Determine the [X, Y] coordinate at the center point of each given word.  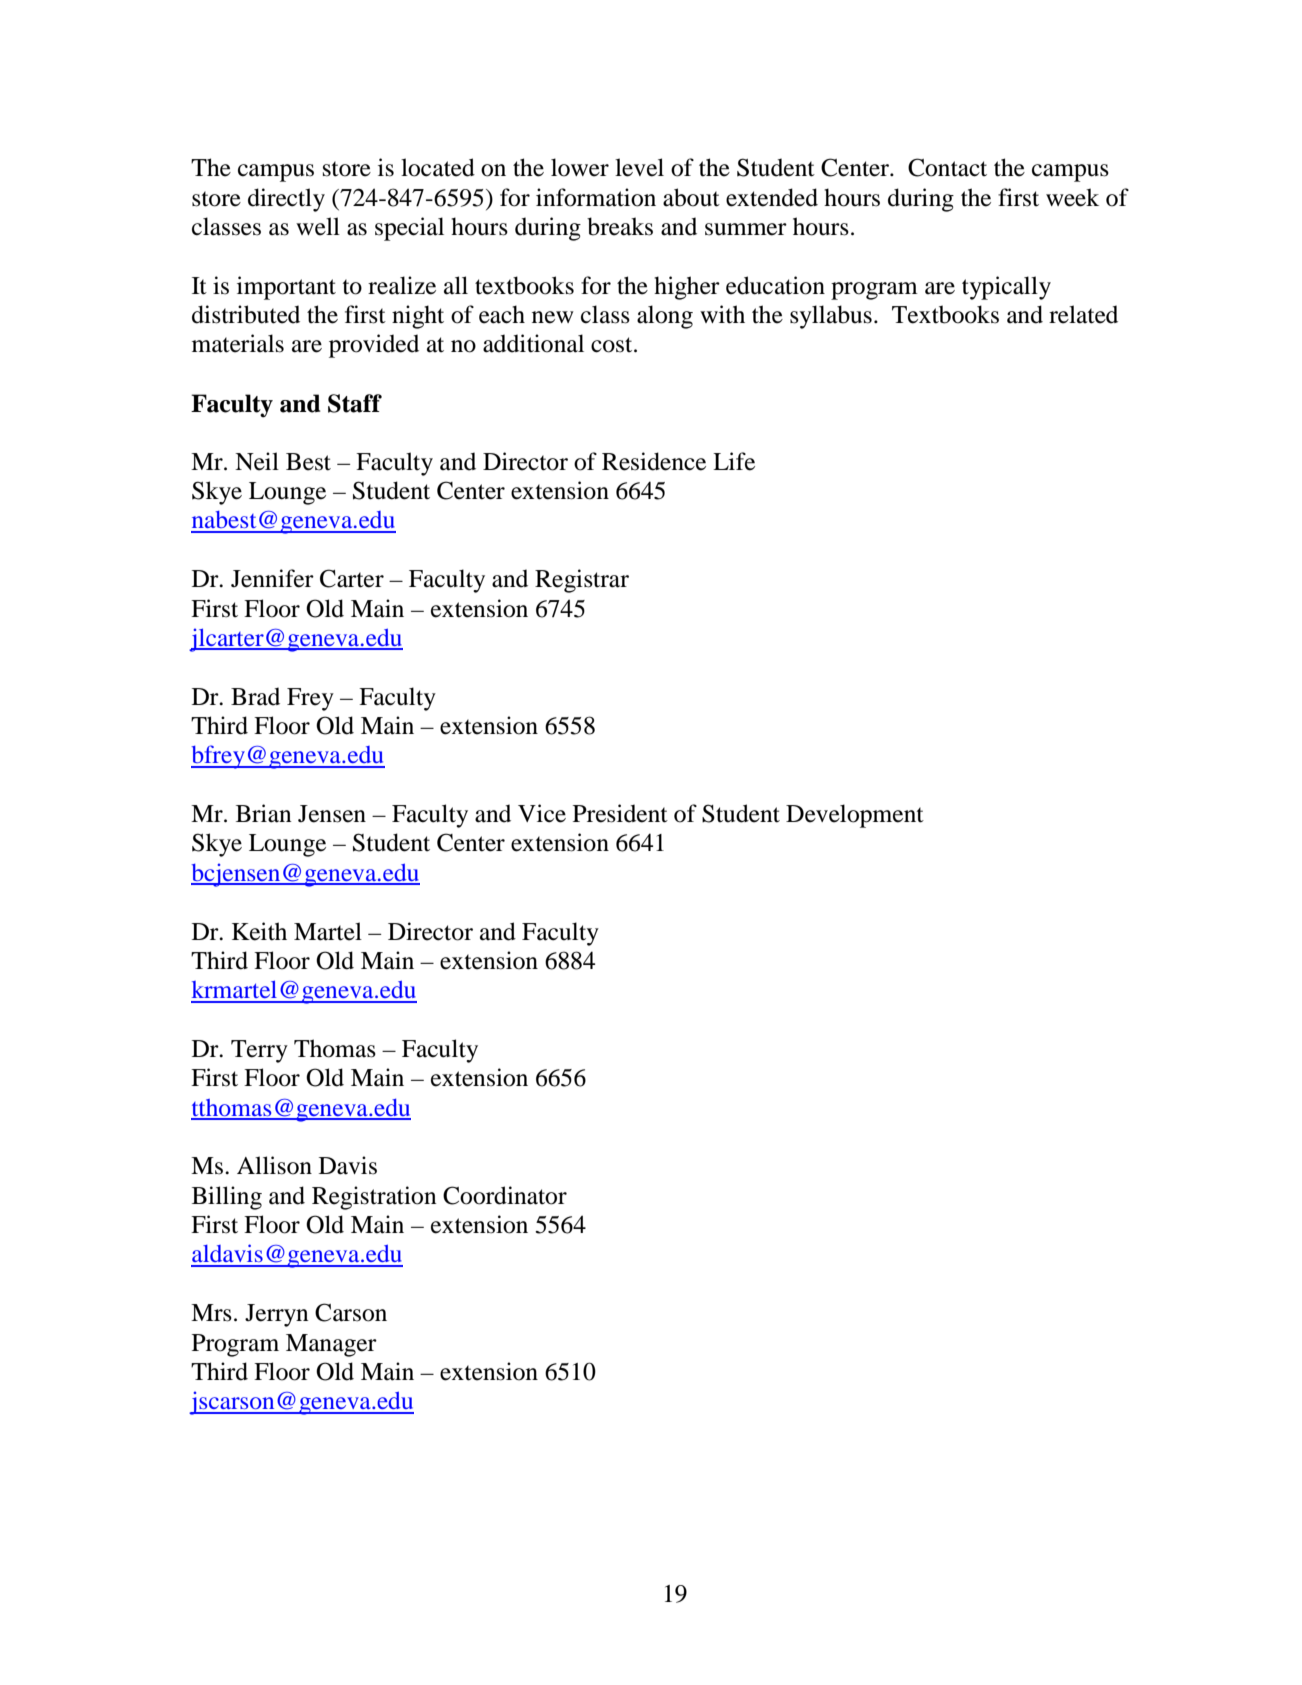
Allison [274, 1165]
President [620, 813]
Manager [331, 1345]
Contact [947, 167]
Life [734, 461]
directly [286, 200]
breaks [620, 226]
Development [855, 816]
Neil [257, 461]
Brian [264, 813]
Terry [259, 1051]
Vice [542, 813]
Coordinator [505, 1195]
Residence [654, 461]
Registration [374, 1198]
